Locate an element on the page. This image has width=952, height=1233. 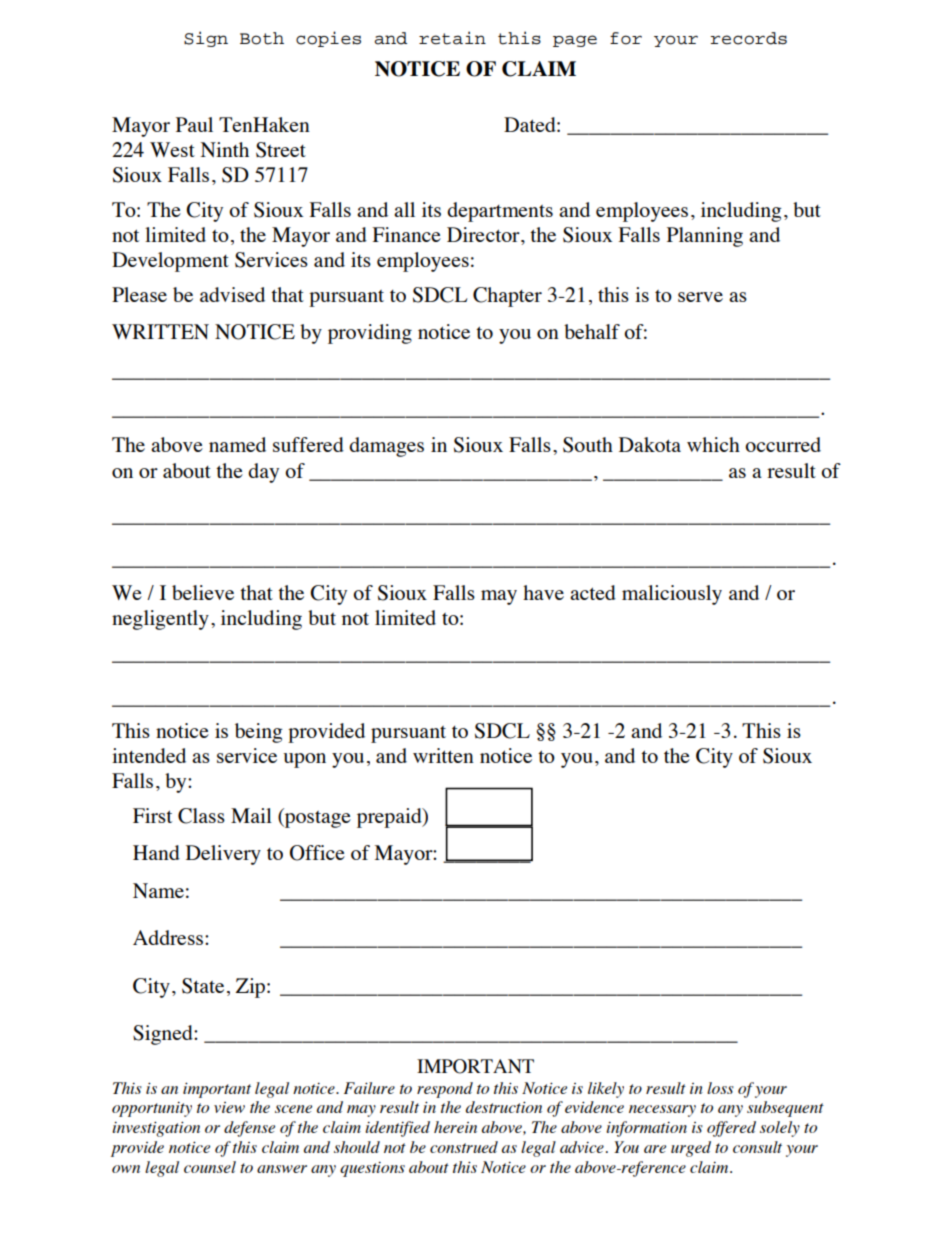
Ninth is located at coordinates (225, 149).
